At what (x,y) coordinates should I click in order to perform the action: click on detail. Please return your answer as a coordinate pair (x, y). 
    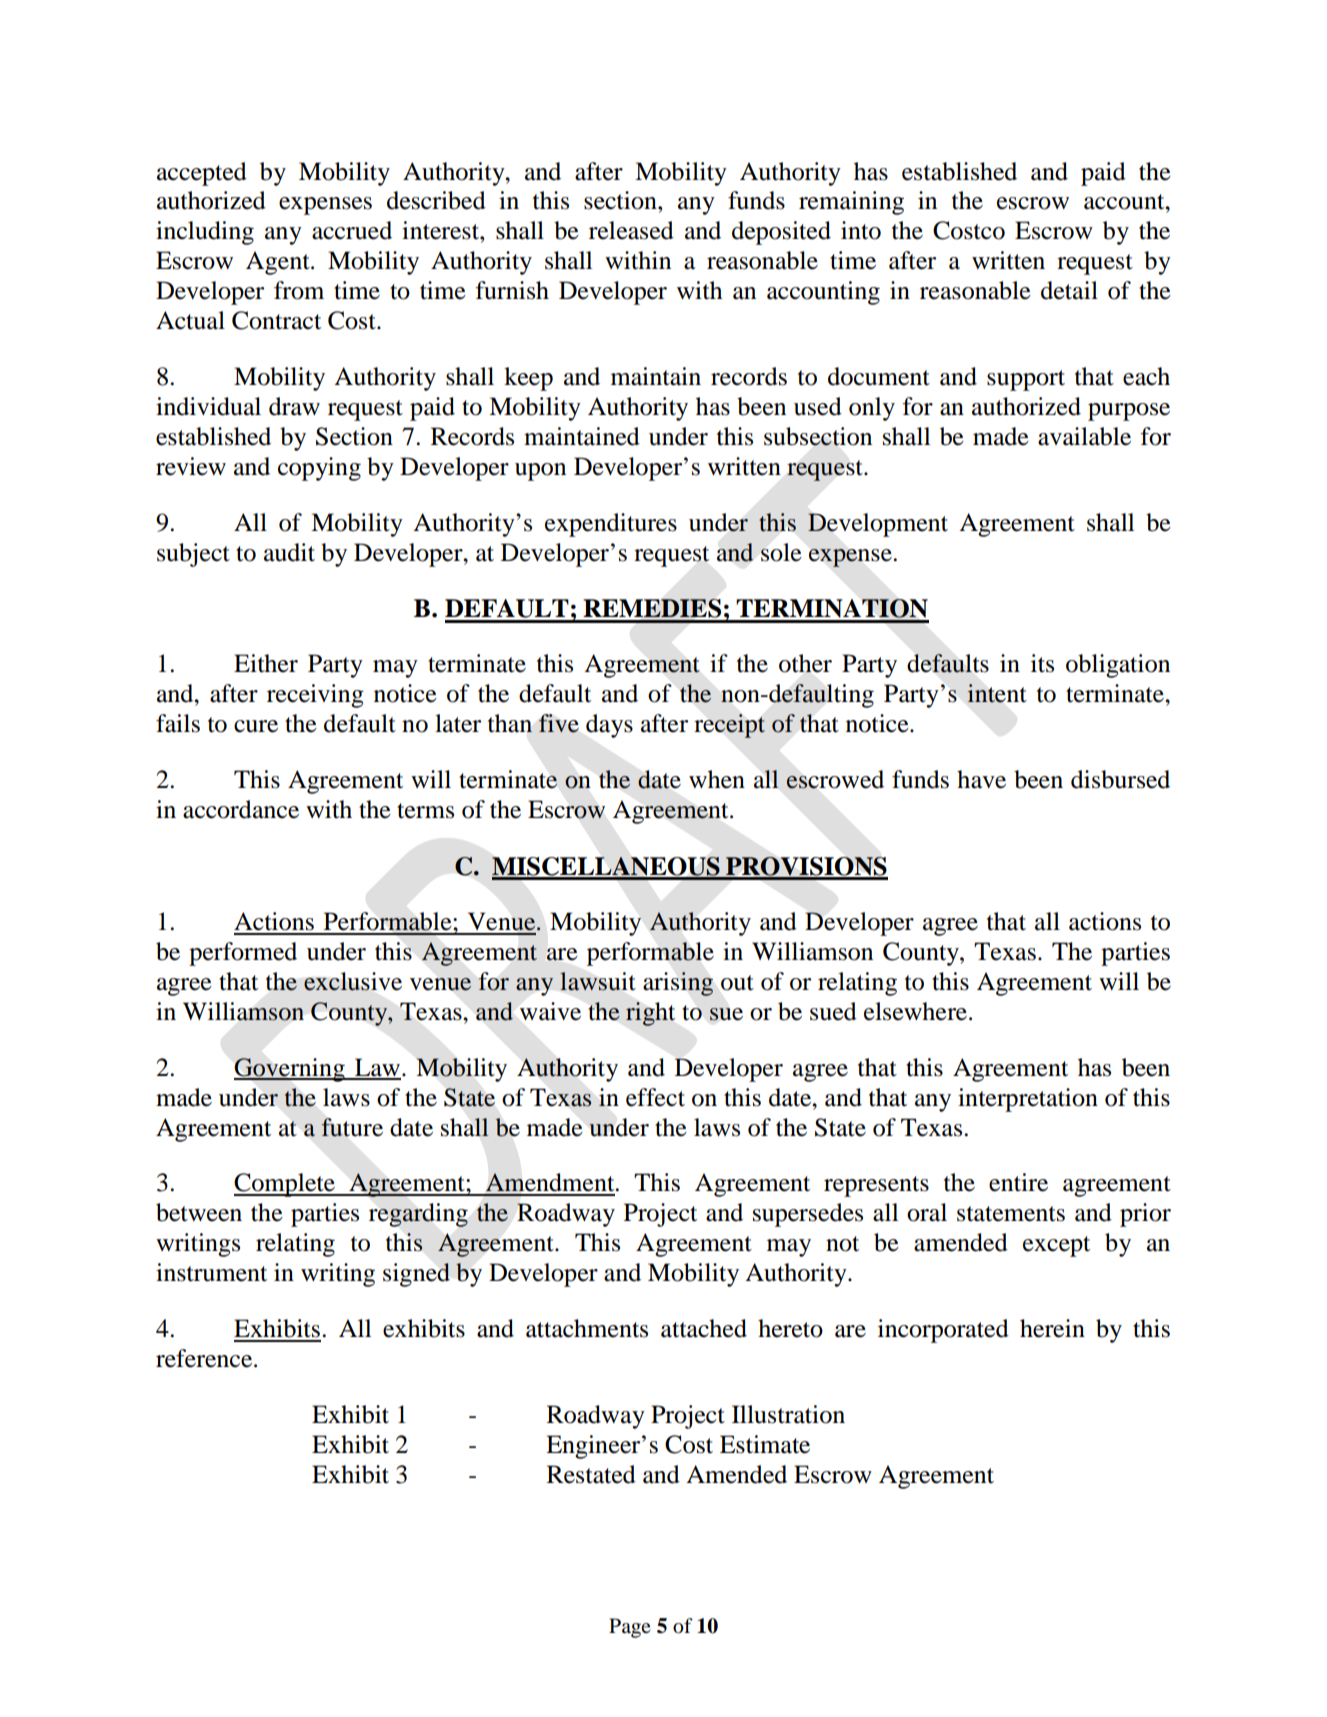
    Looking at the image, I should click on (1069, 290).
